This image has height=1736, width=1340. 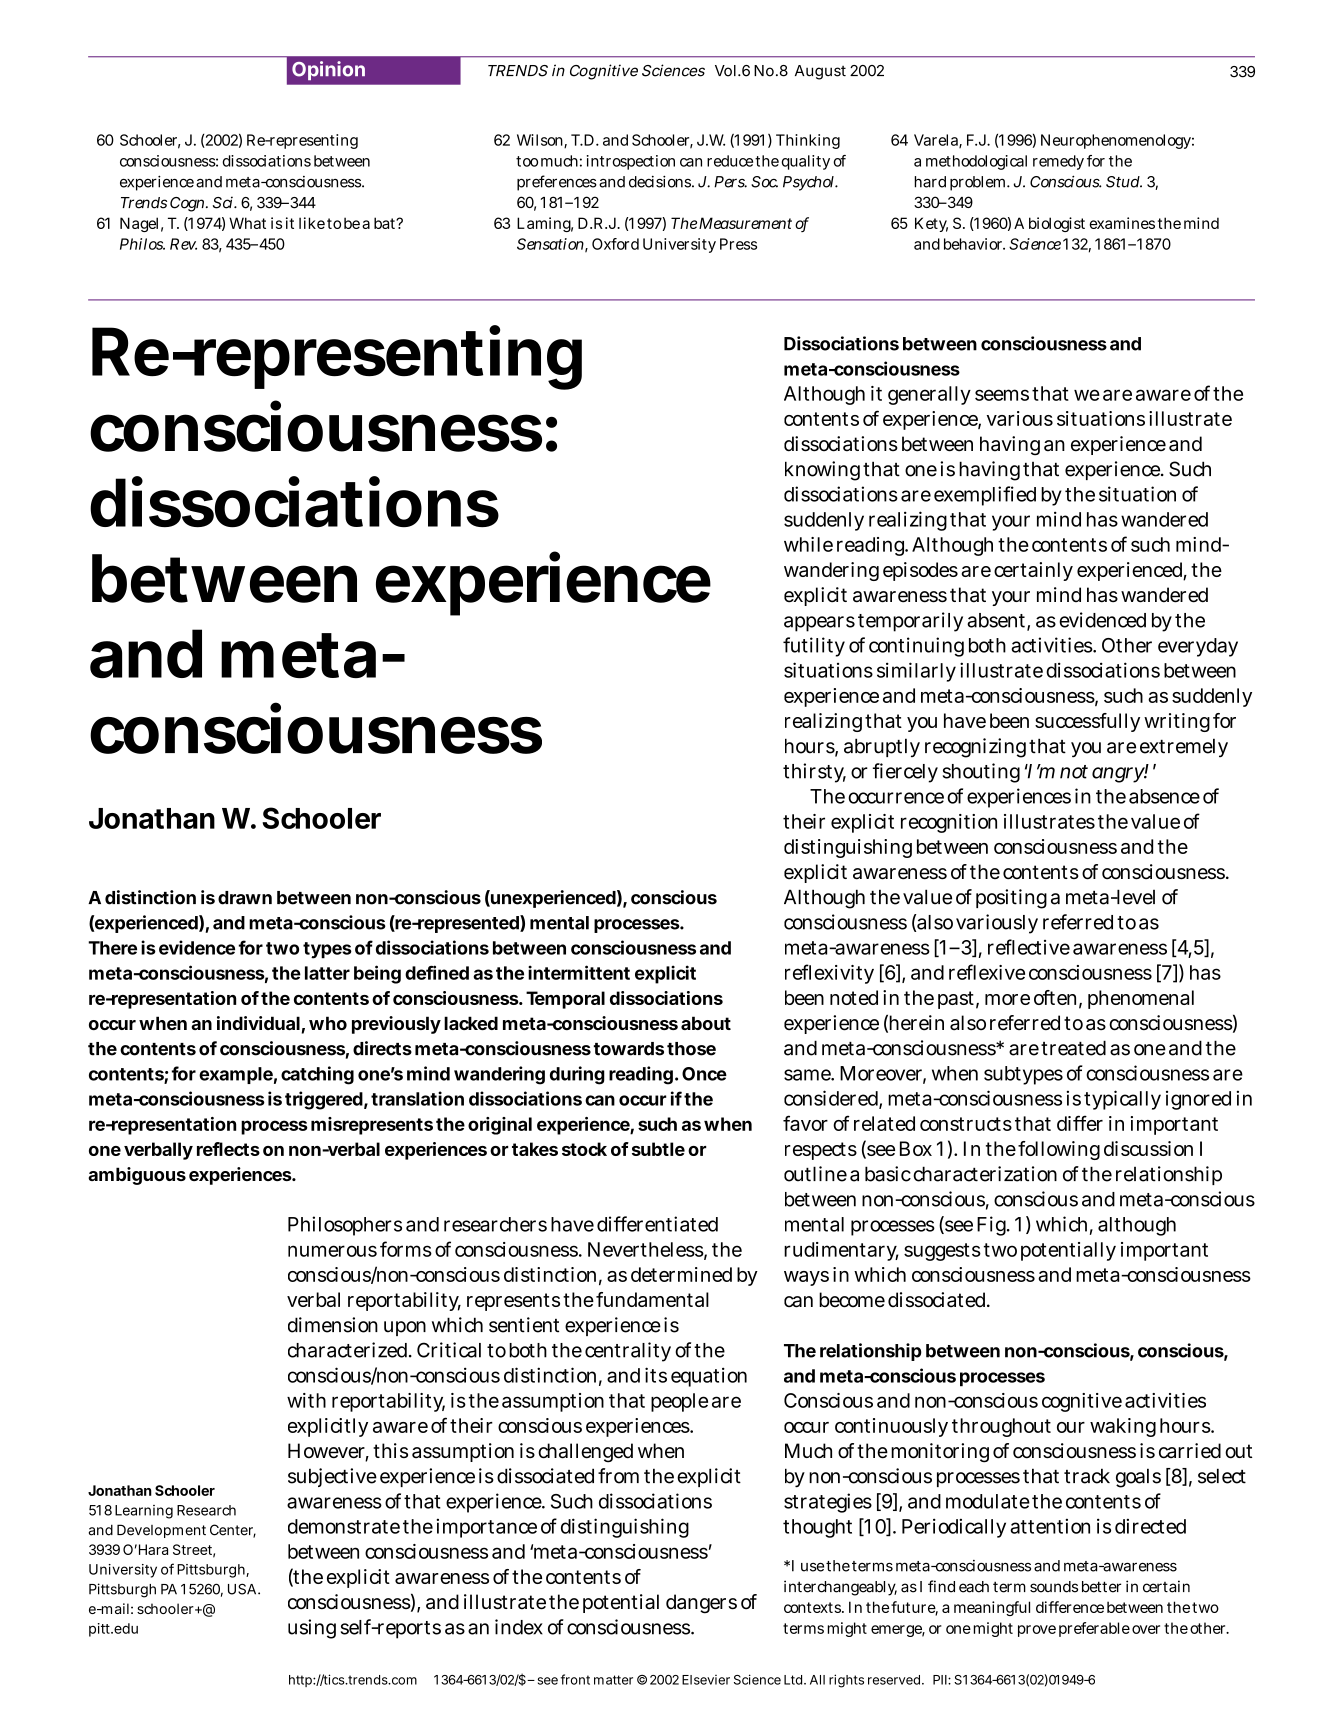 I want to click on Opinion, so click(x=328, y=70).
